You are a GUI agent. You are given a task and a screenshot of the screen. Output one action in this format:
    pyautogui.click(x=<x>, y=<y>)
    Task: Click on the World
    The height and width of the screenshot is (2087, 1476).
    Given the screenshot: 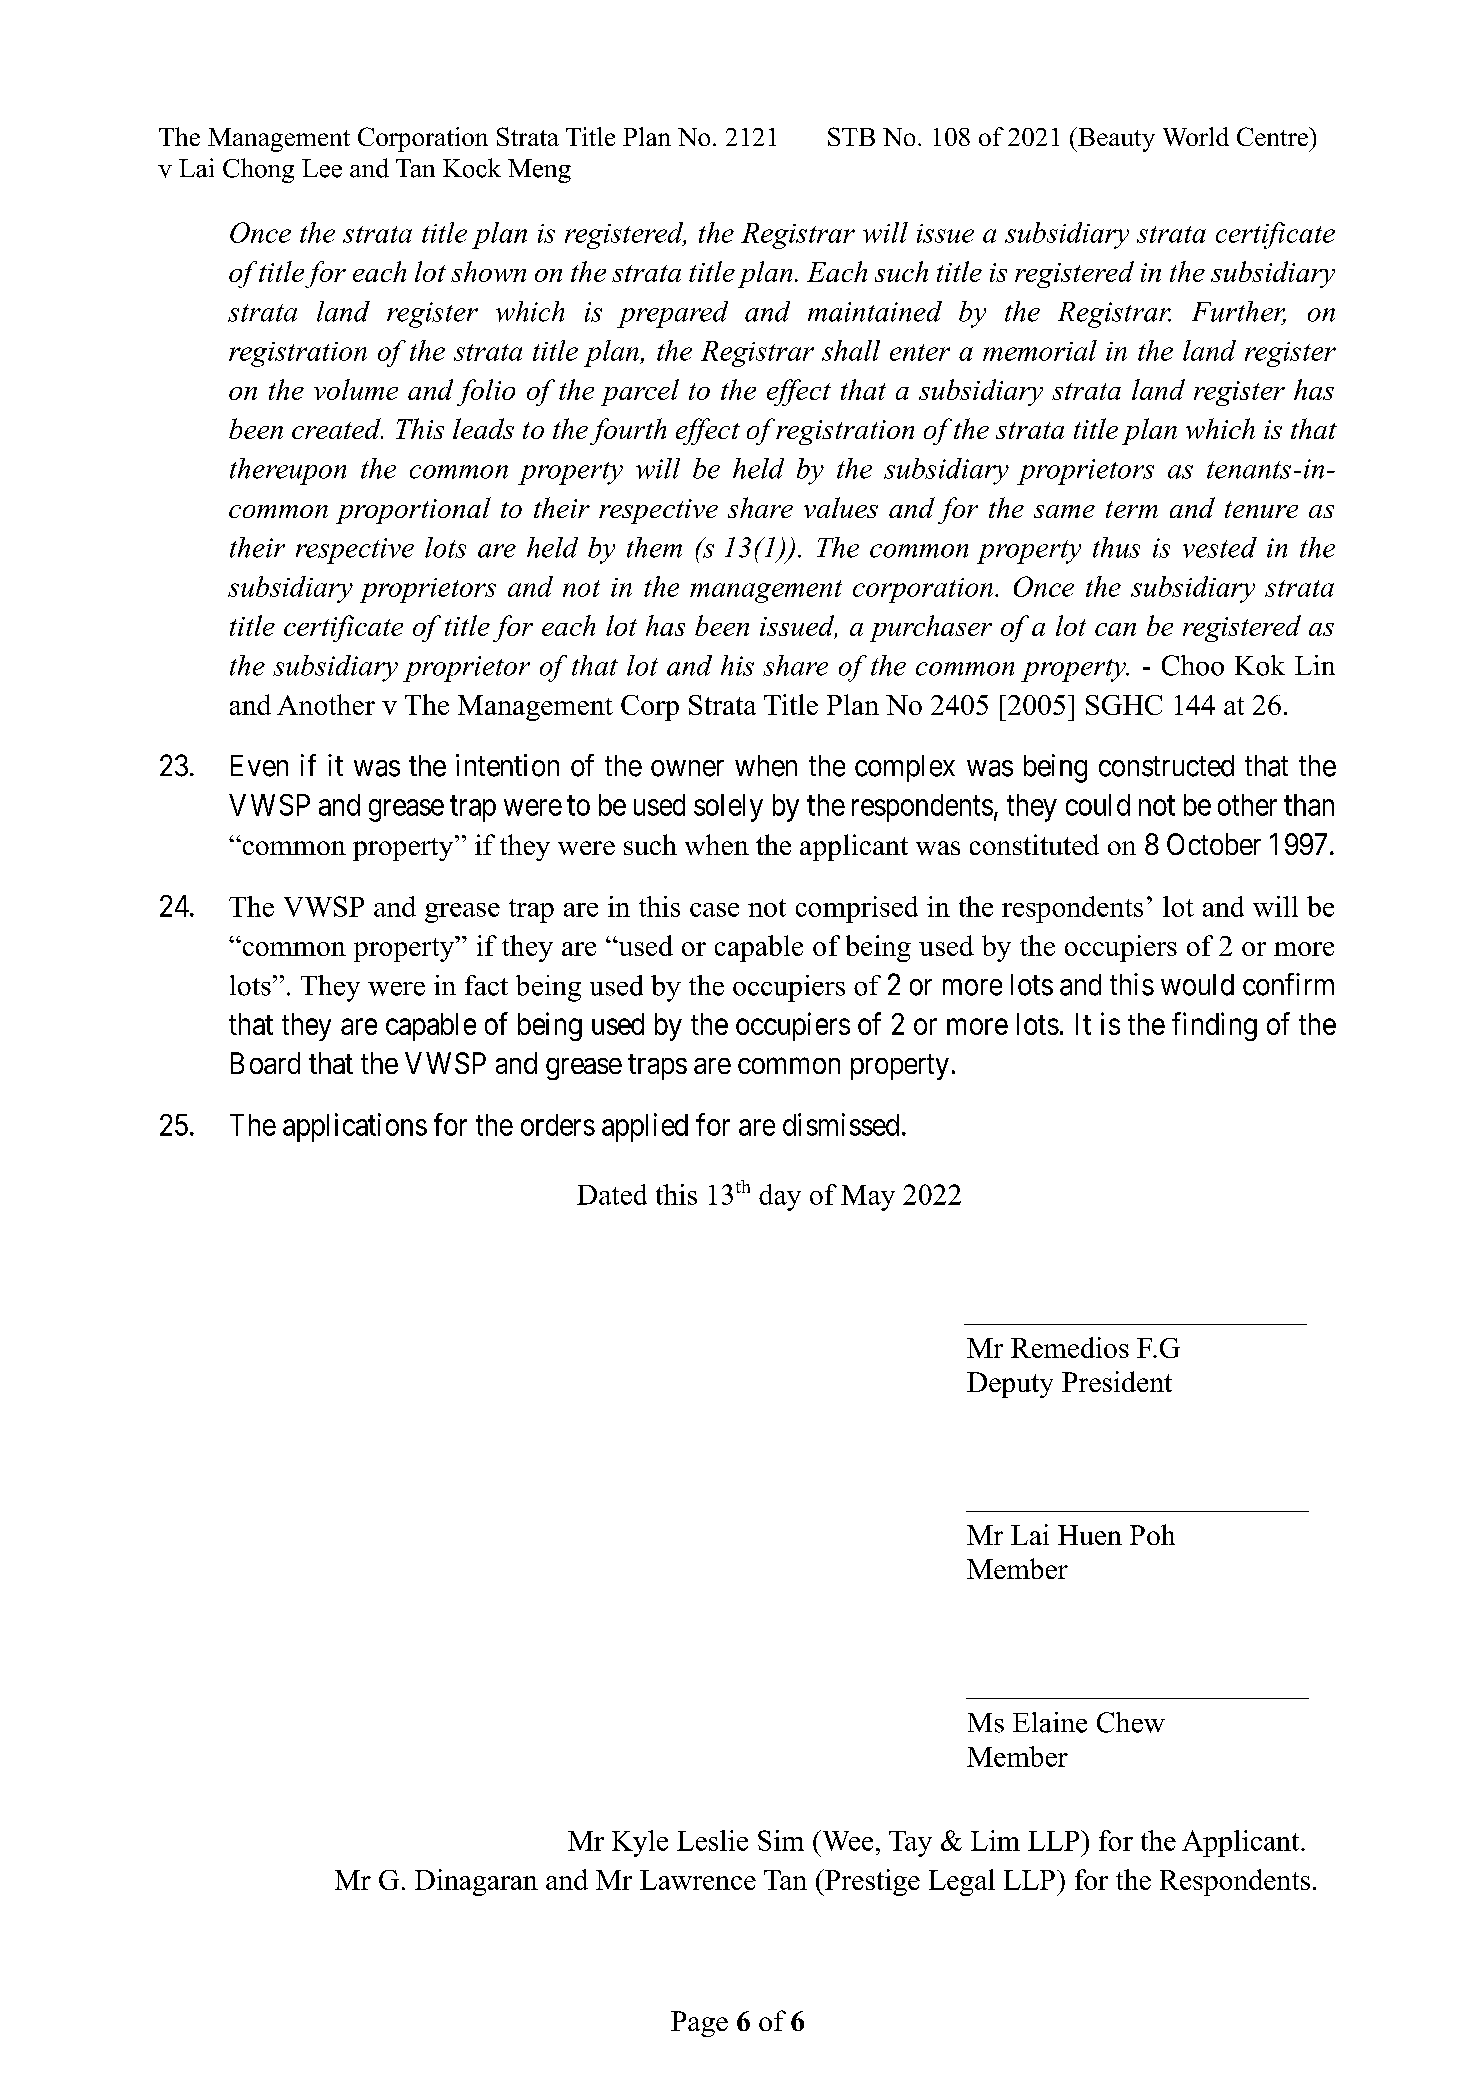 What is the action you would take?
    pyautogui.click(x=1196, y=136)
